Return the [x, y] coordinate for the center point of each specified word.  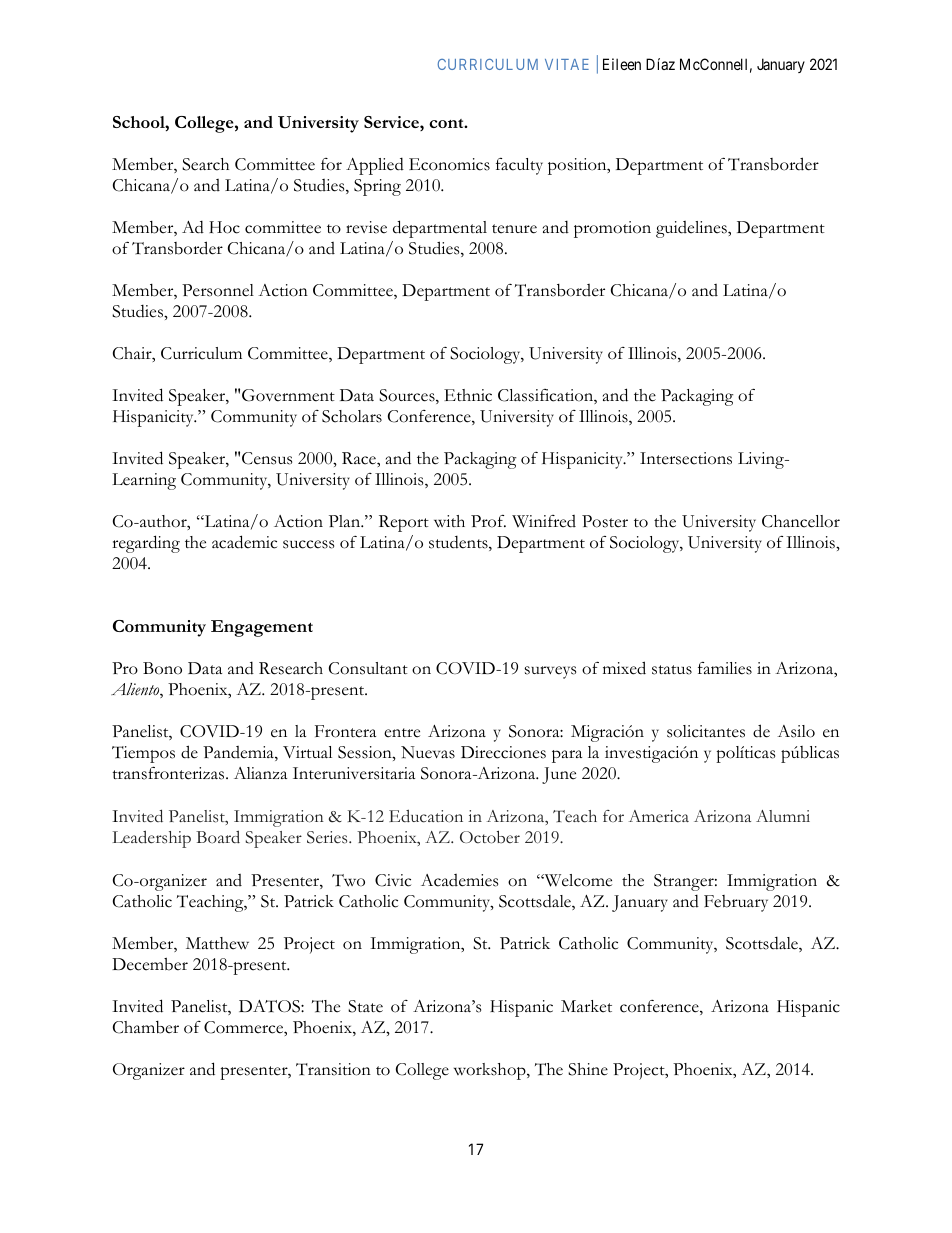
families [725, 668]
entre [402, 733]
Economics [449, 164]
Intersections [686, 458]
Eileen [622, 64]
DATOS [270, 1006]
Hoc [224, 227]
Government [288, 395]
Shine [588, 1069]
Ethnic [468, 395]
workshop [491, 1071]
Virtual [307, 752]
